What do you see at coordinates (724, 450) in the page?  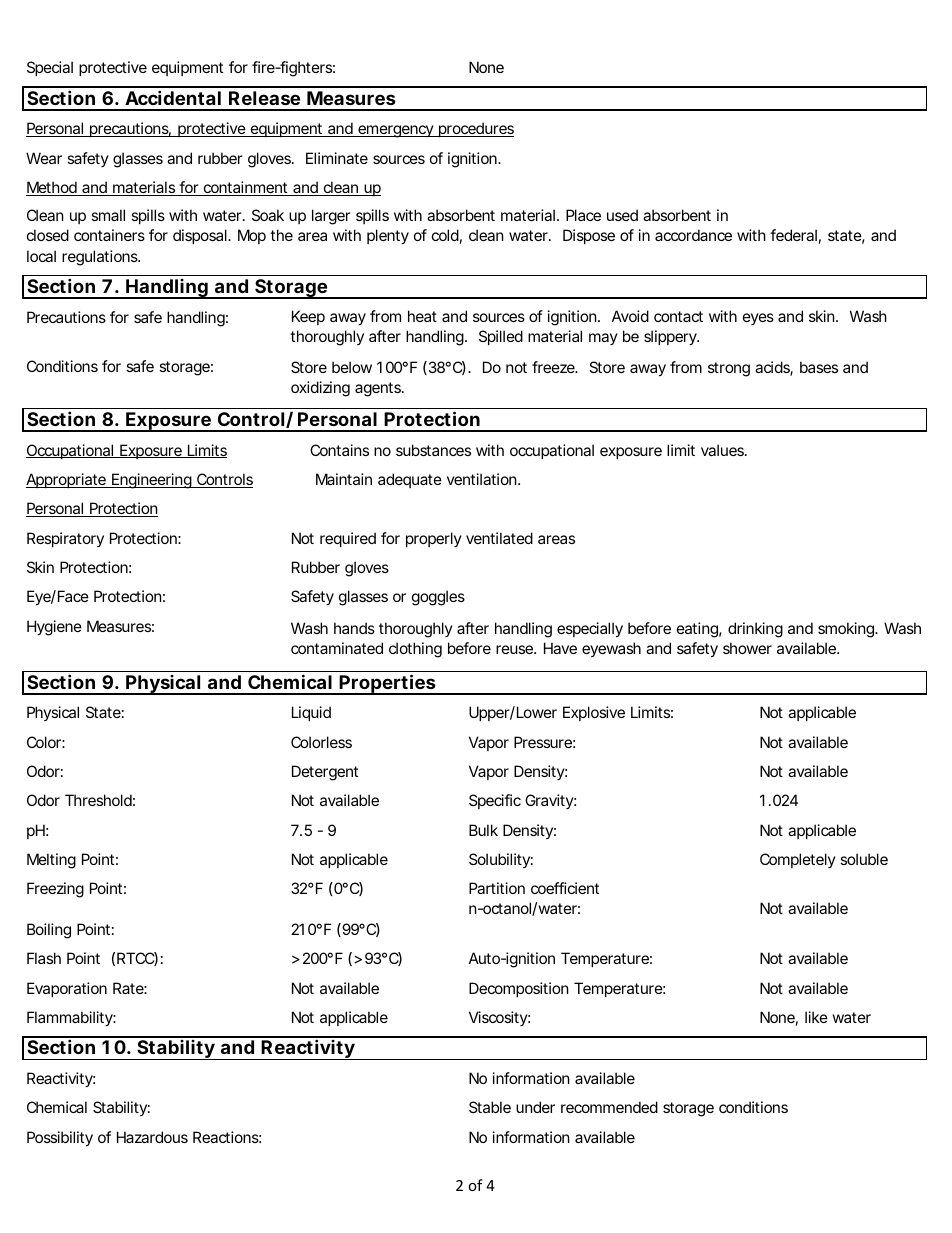 I see `values` at bounding box center [724, 450].
